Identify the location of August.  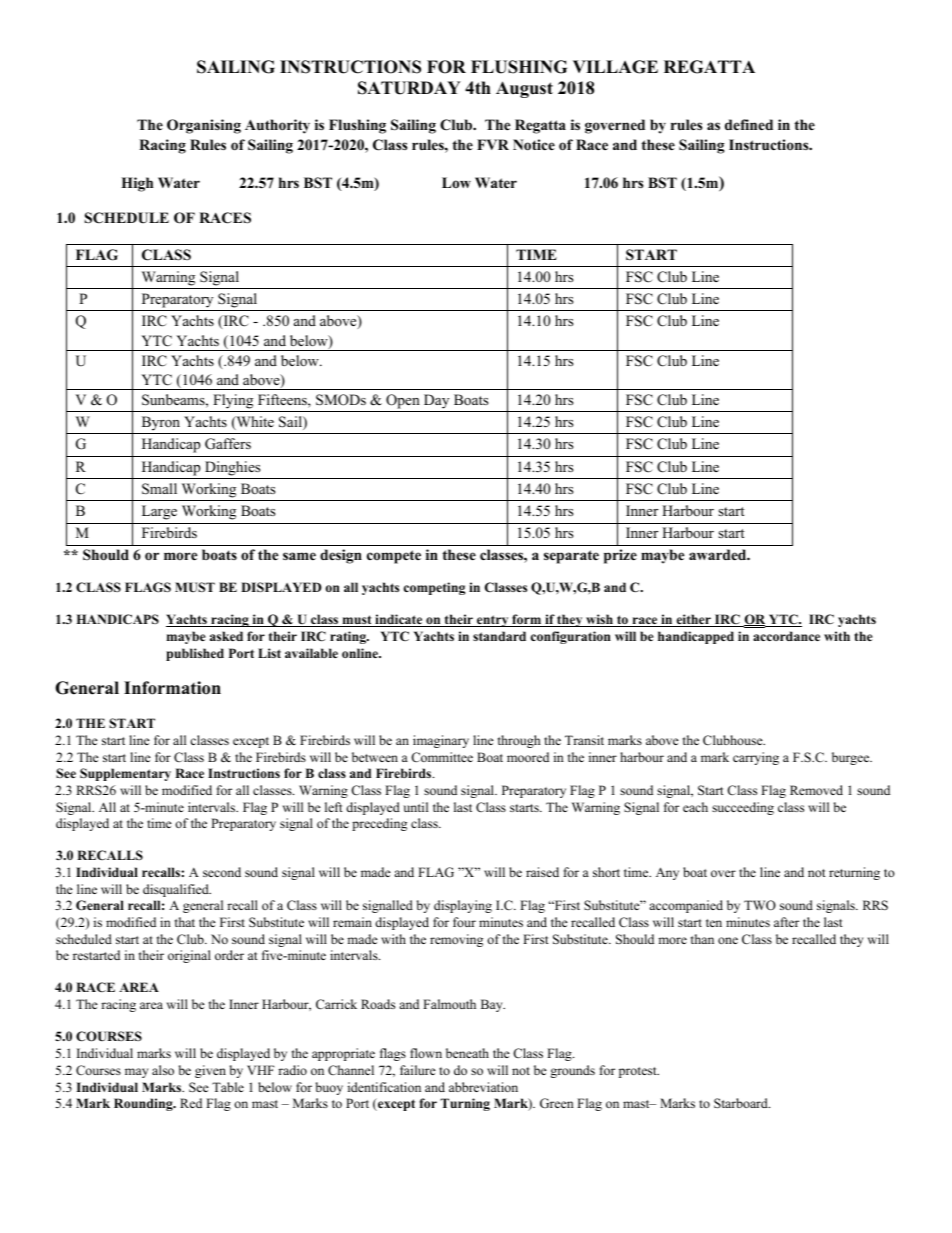
(524, 89).
